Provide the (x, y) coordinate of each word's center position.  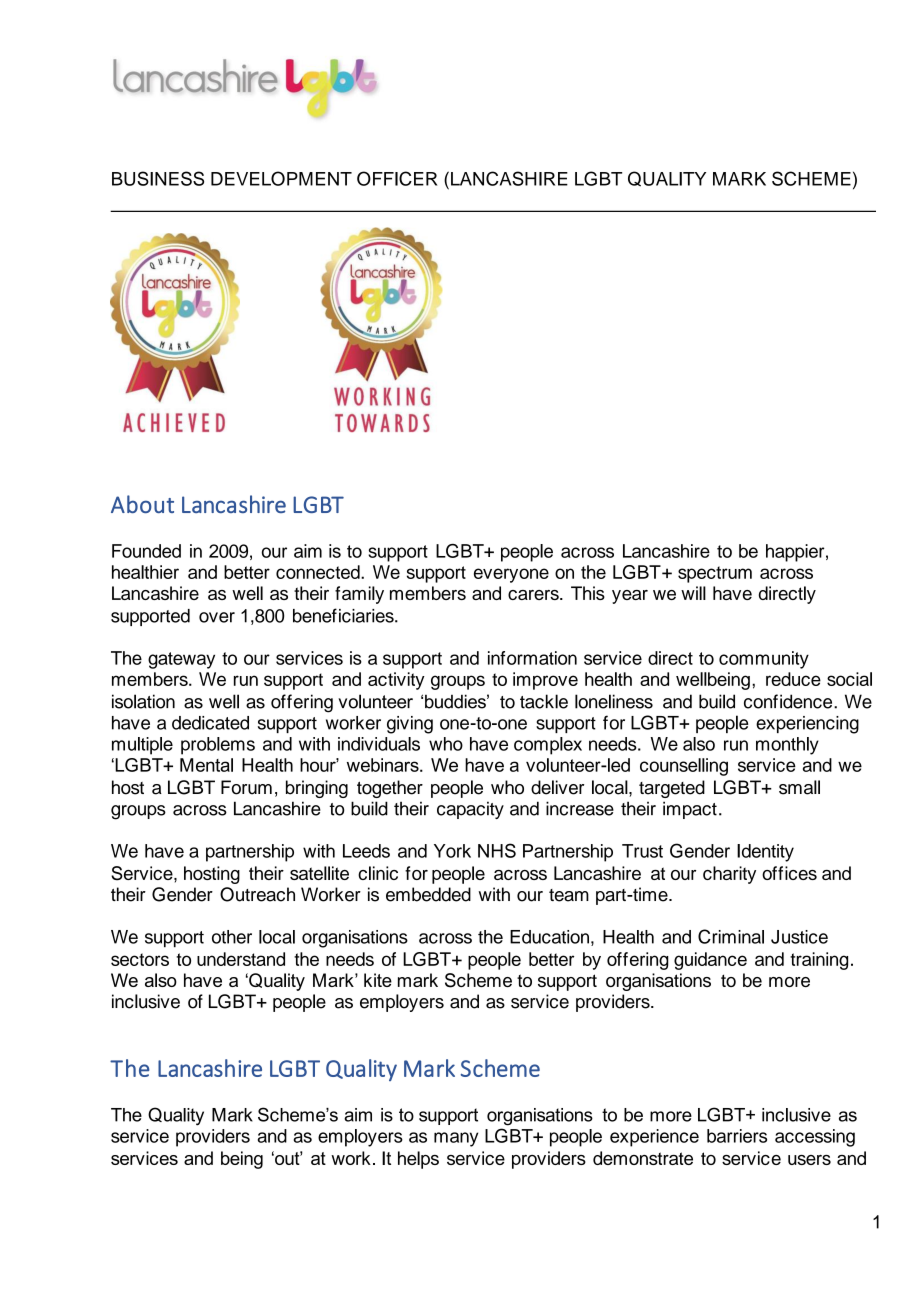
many (456, 1139)
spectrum (715, 574)
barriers (737, 1136)
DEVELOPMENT (281, 178)
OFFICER (397, 178)
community (764, 660)
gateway (181, 660)
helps (418, 1160)
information (532, 658)
